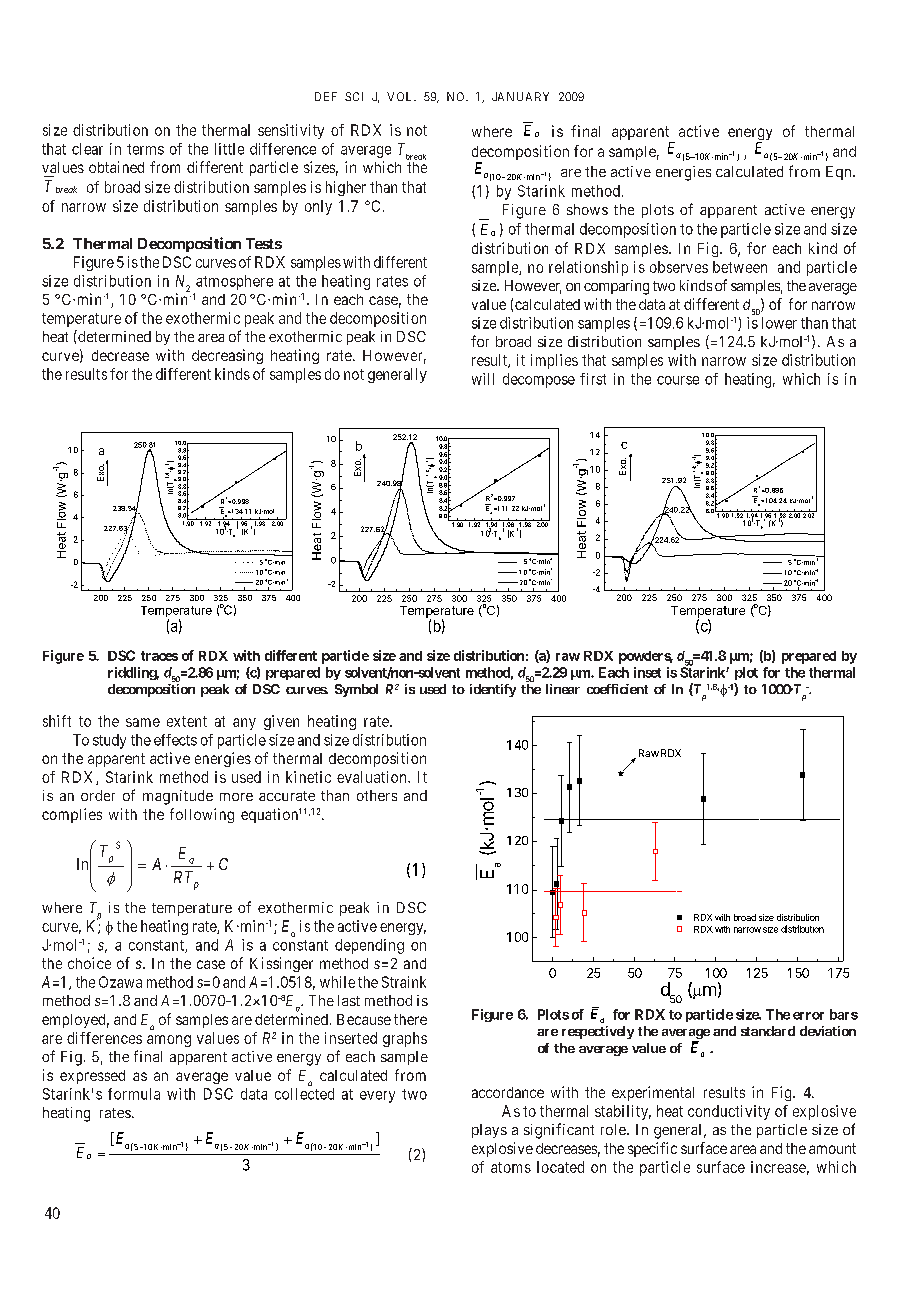  What do you see at coordinates (134, 1094) in the image?
I see `formula` at bounding box center [134, 1094].
